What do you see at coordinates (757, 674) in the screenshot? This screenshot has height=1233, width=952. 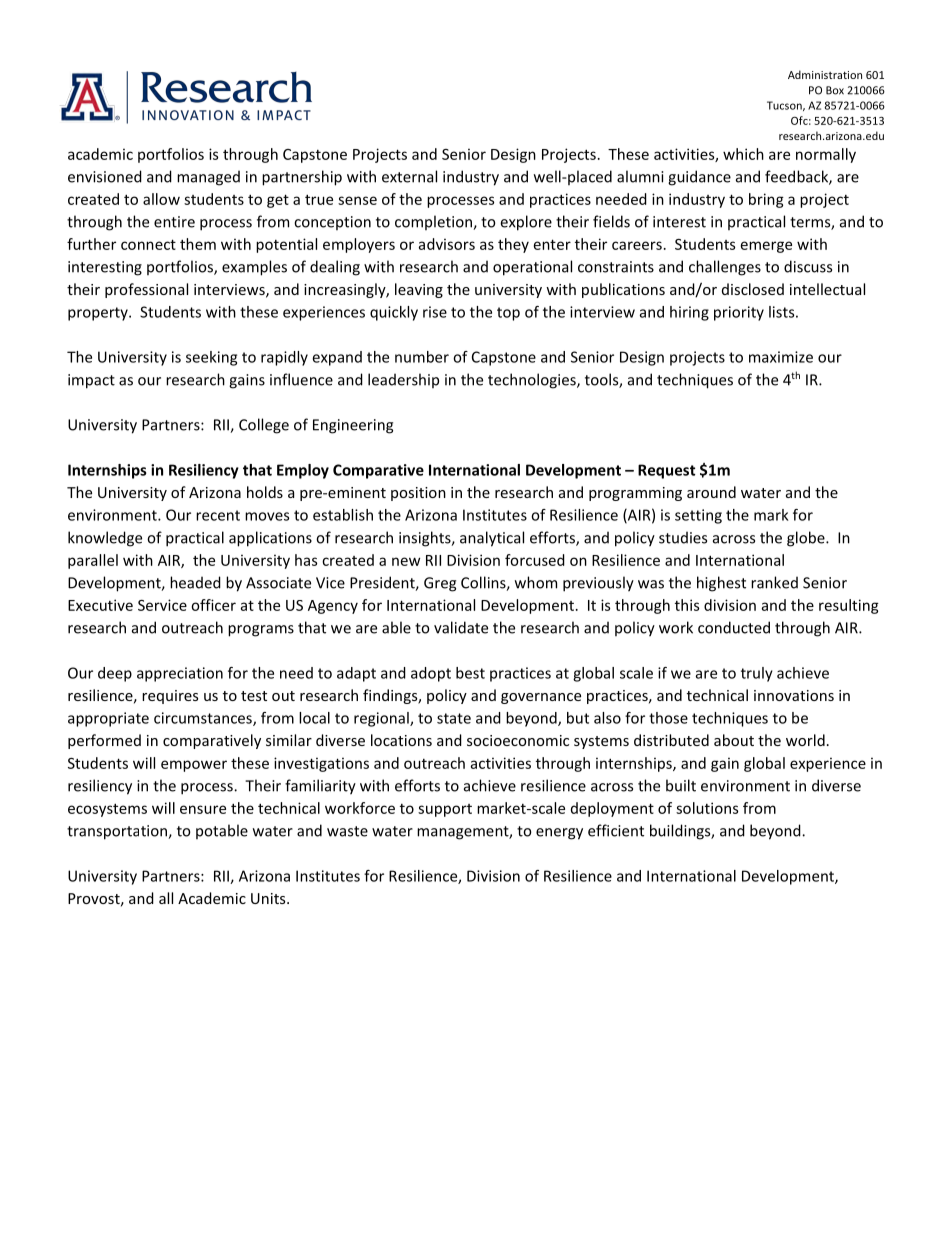 I see `truly` at bounding box center [757, 674].
